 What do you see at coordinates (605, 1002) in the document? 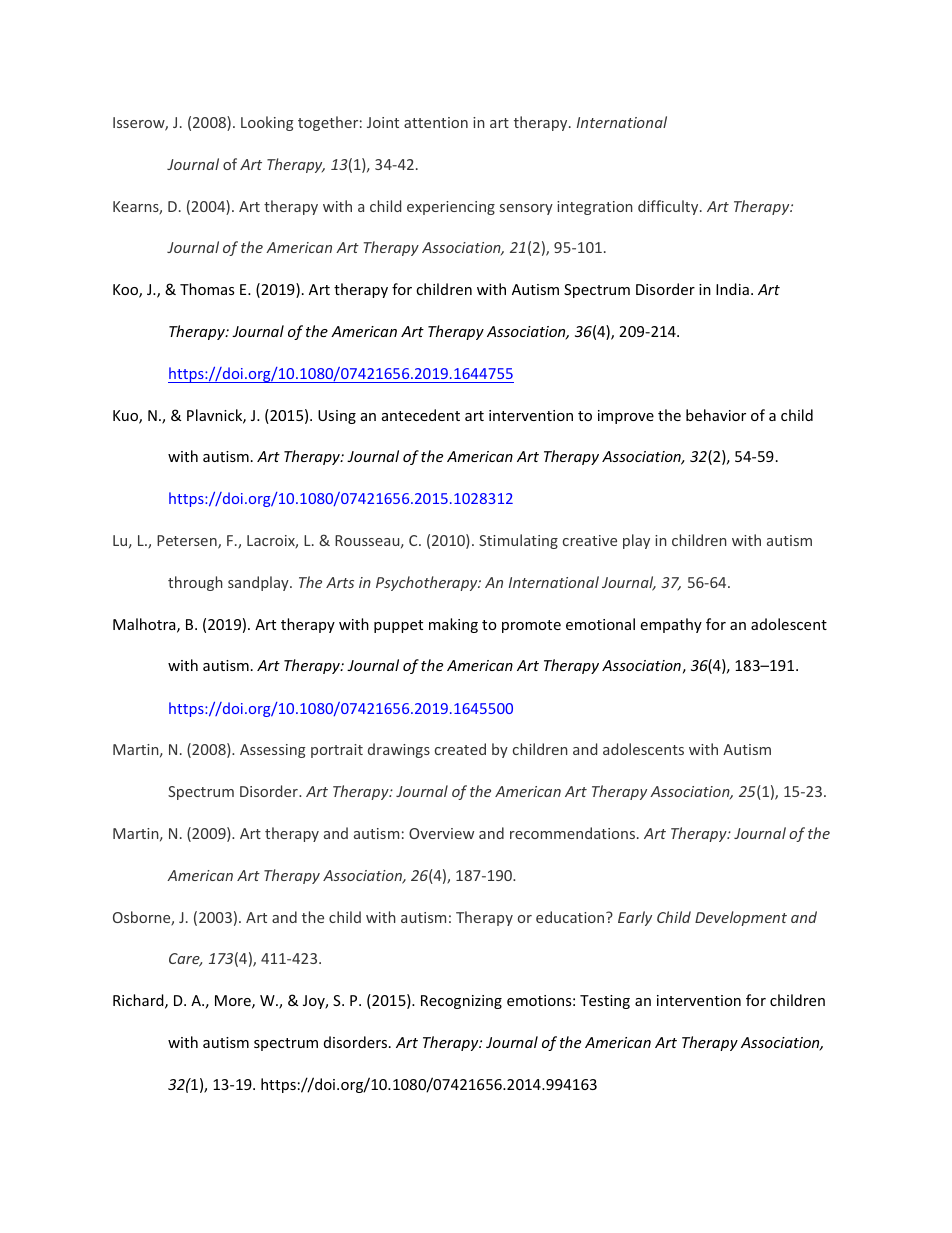
I see `Testing` at bounding box center [605, 1002].
